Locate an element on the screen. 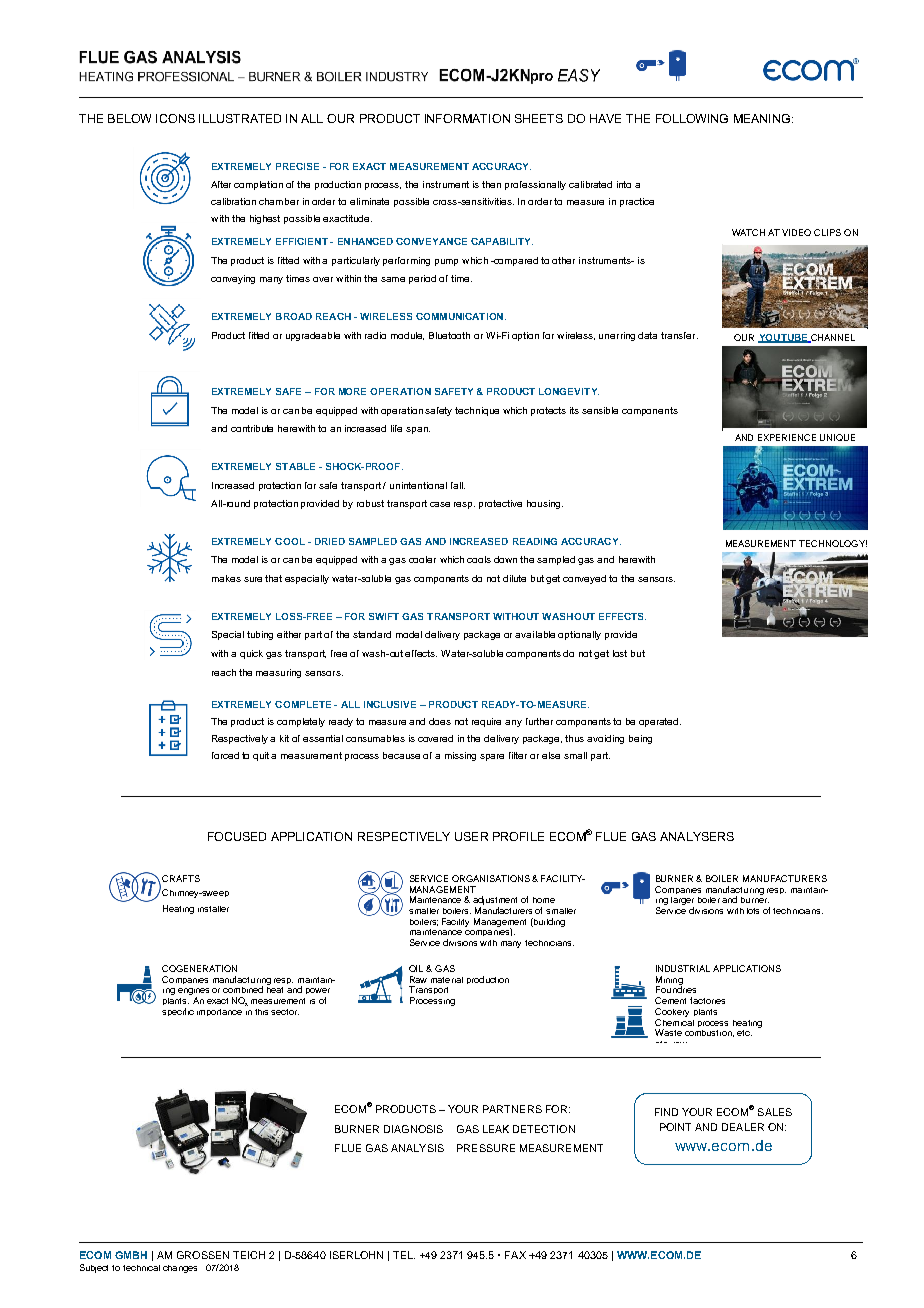 Image resolution: width=924 pixels, height=1308 pixels. MEANING is located at coordinates (762, 118).
